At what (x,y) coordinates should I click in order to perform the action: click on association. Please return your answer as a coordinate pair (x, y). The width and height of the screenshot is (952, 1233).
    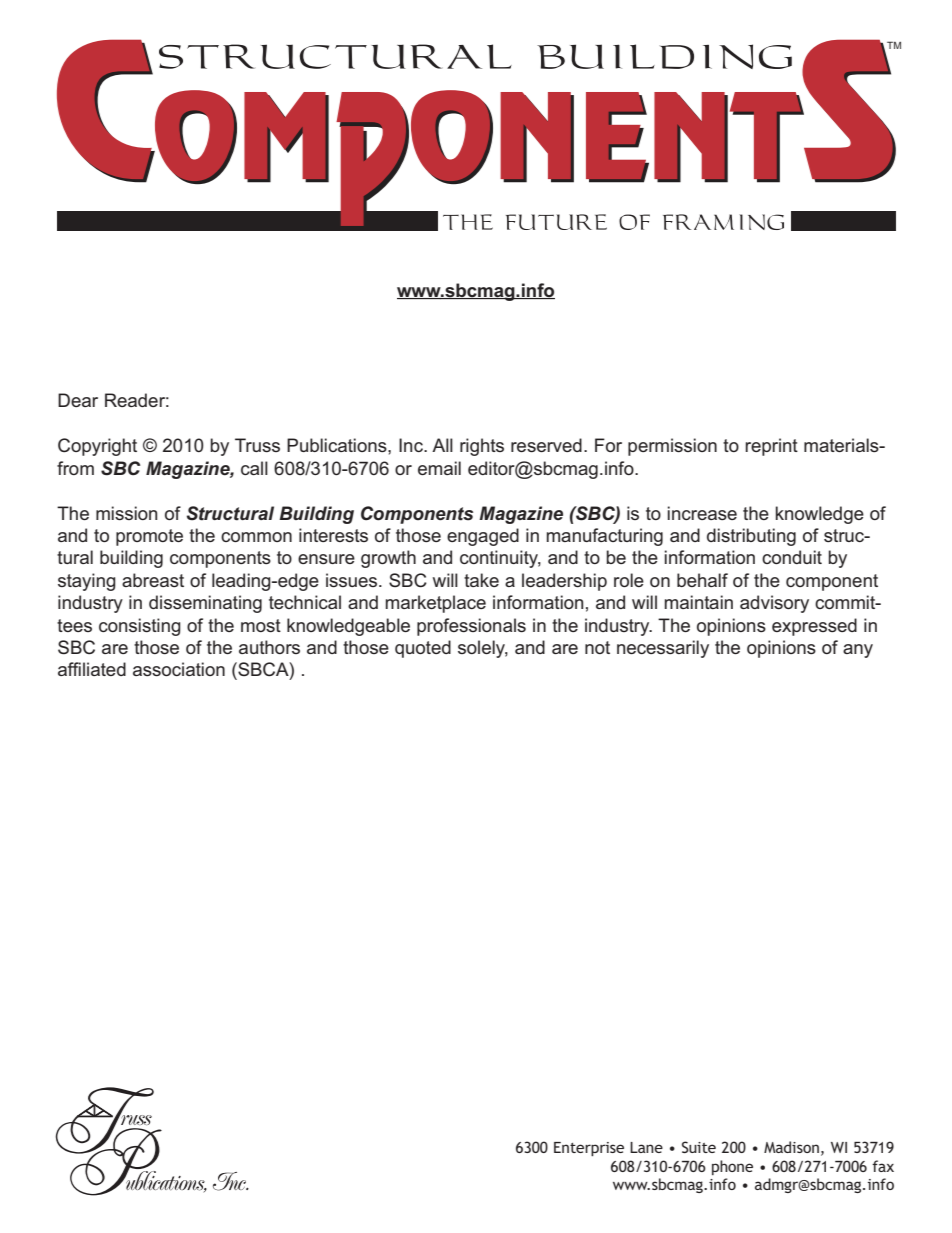
    Looking at the image, I should click on (179, 669).
